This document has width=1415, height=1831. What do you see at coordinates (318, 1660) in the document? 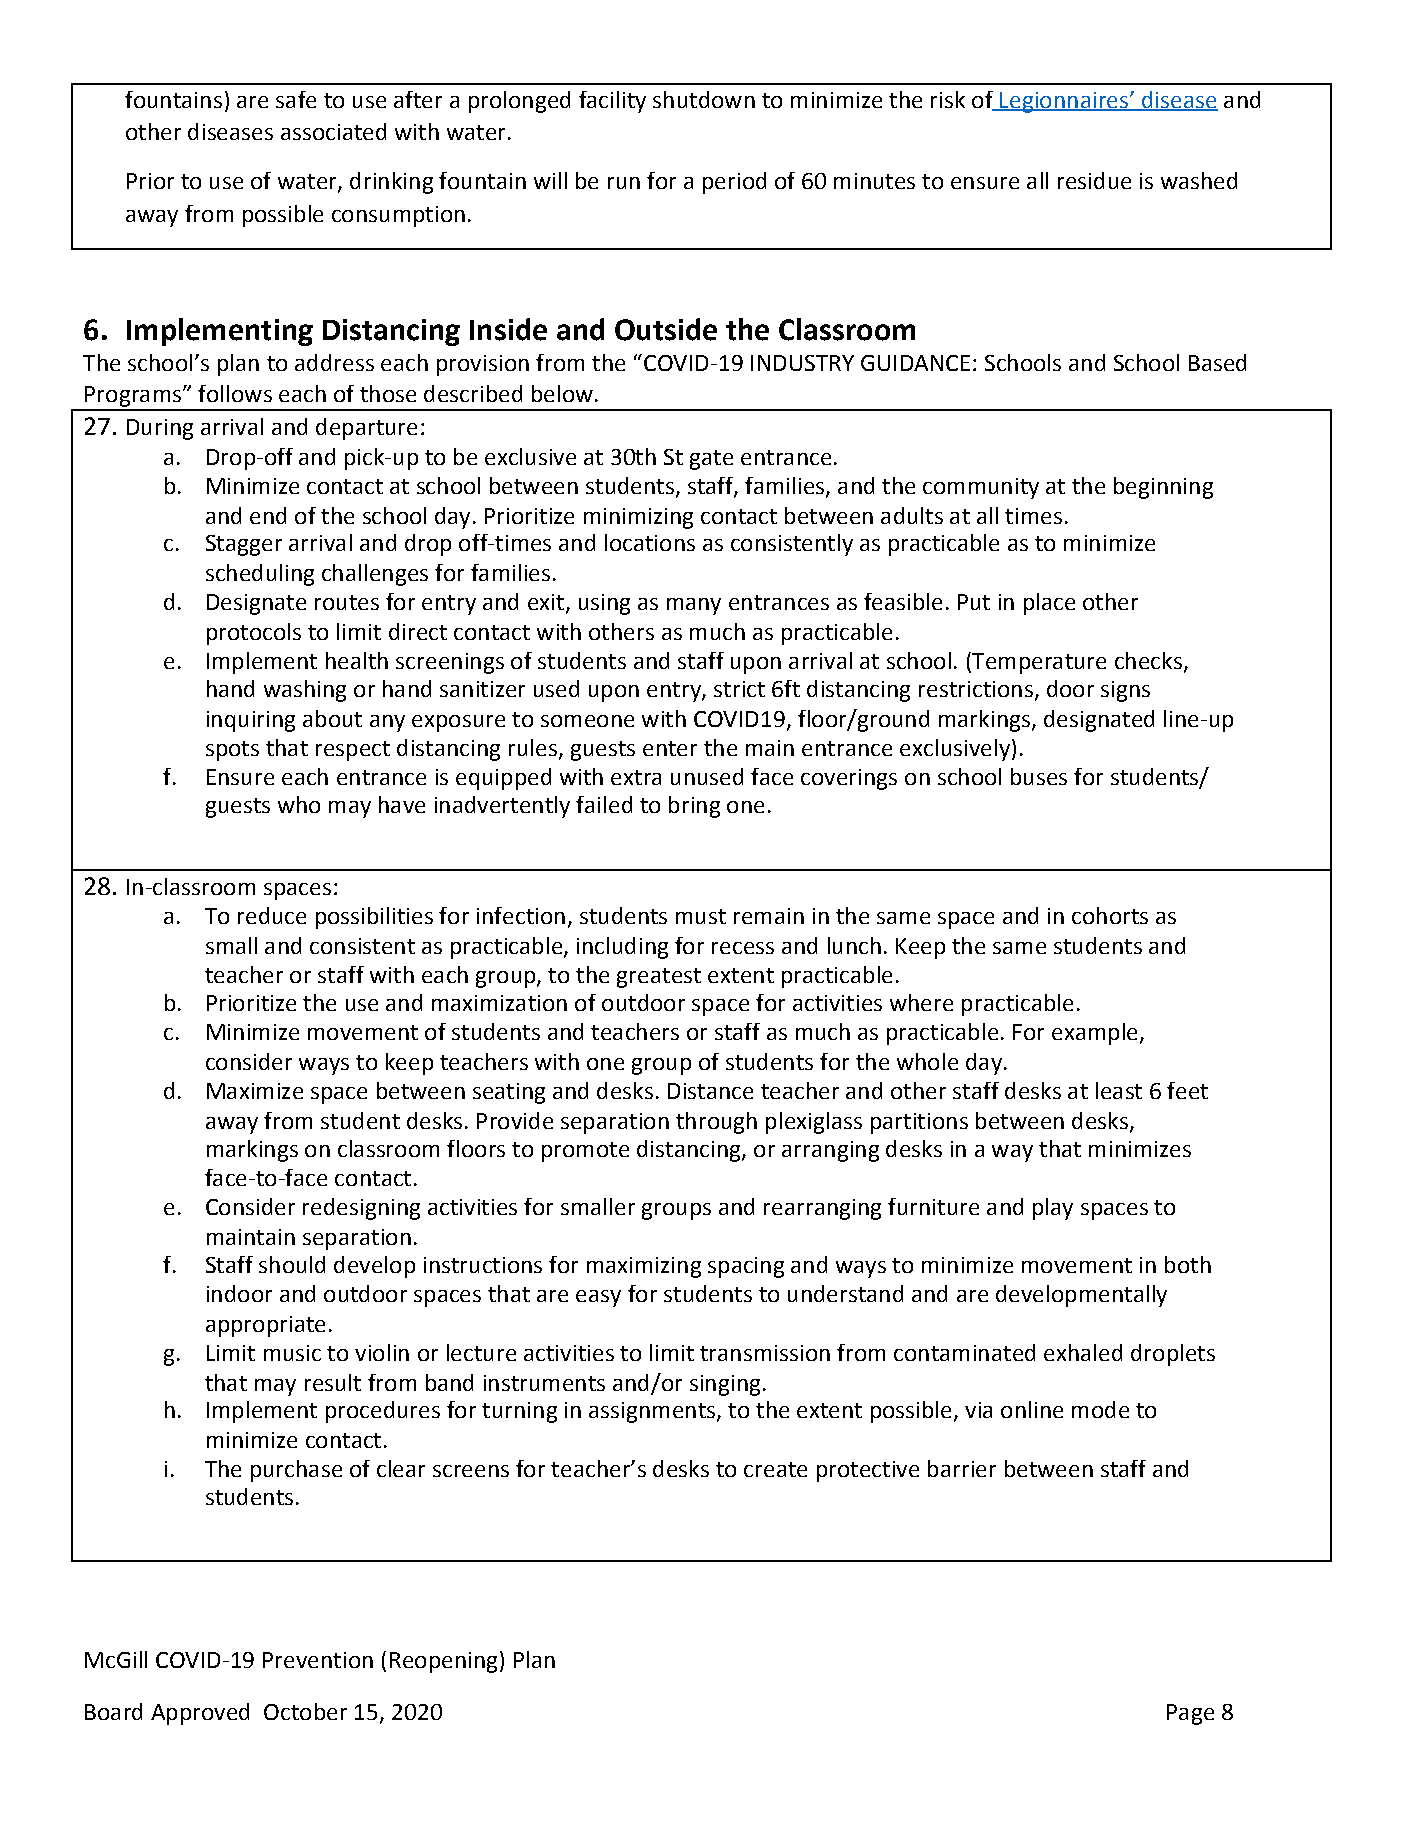
I see `Prevention` at bounding box center [318, 1660].
